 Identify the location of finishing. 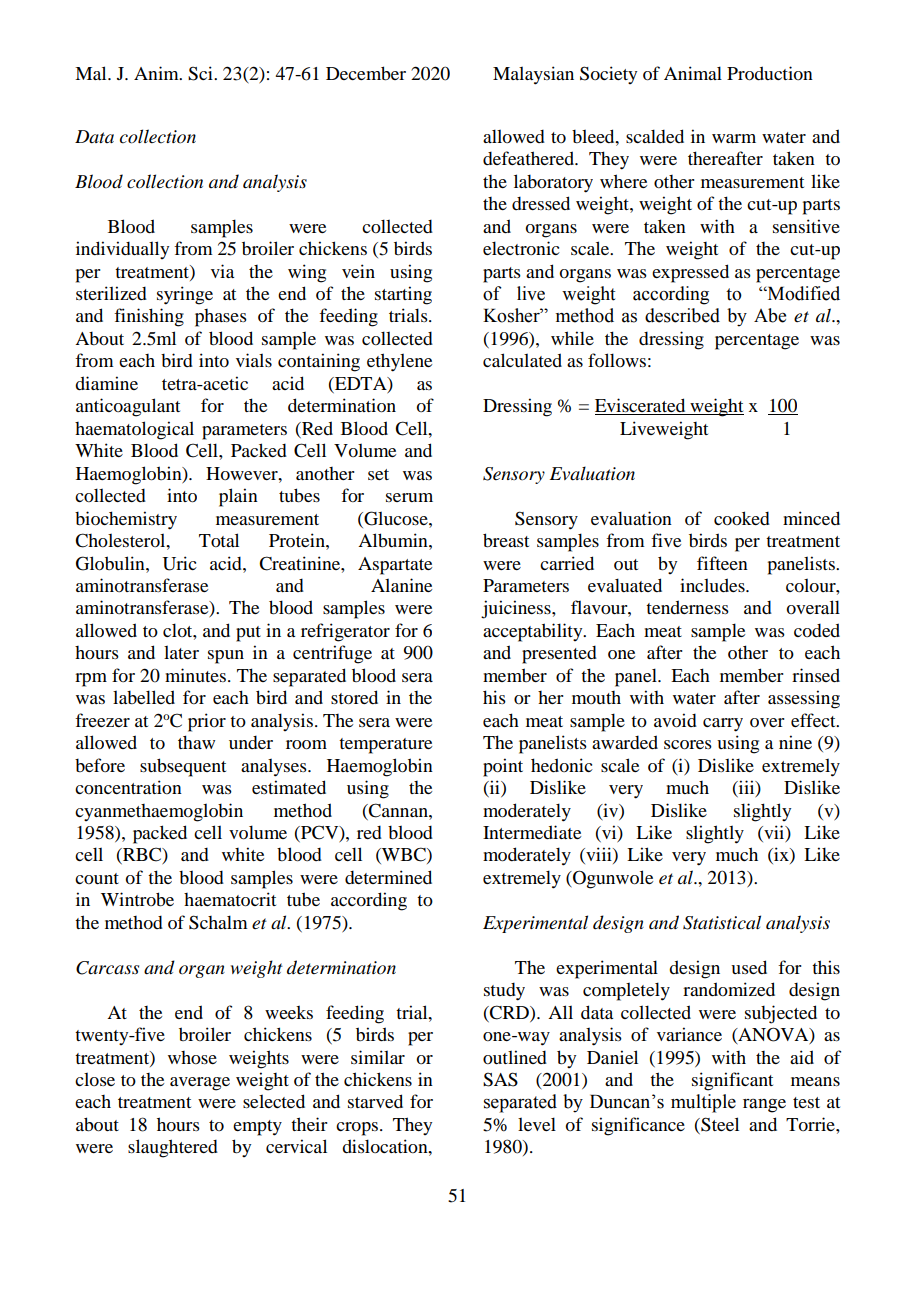
(149, 317).
